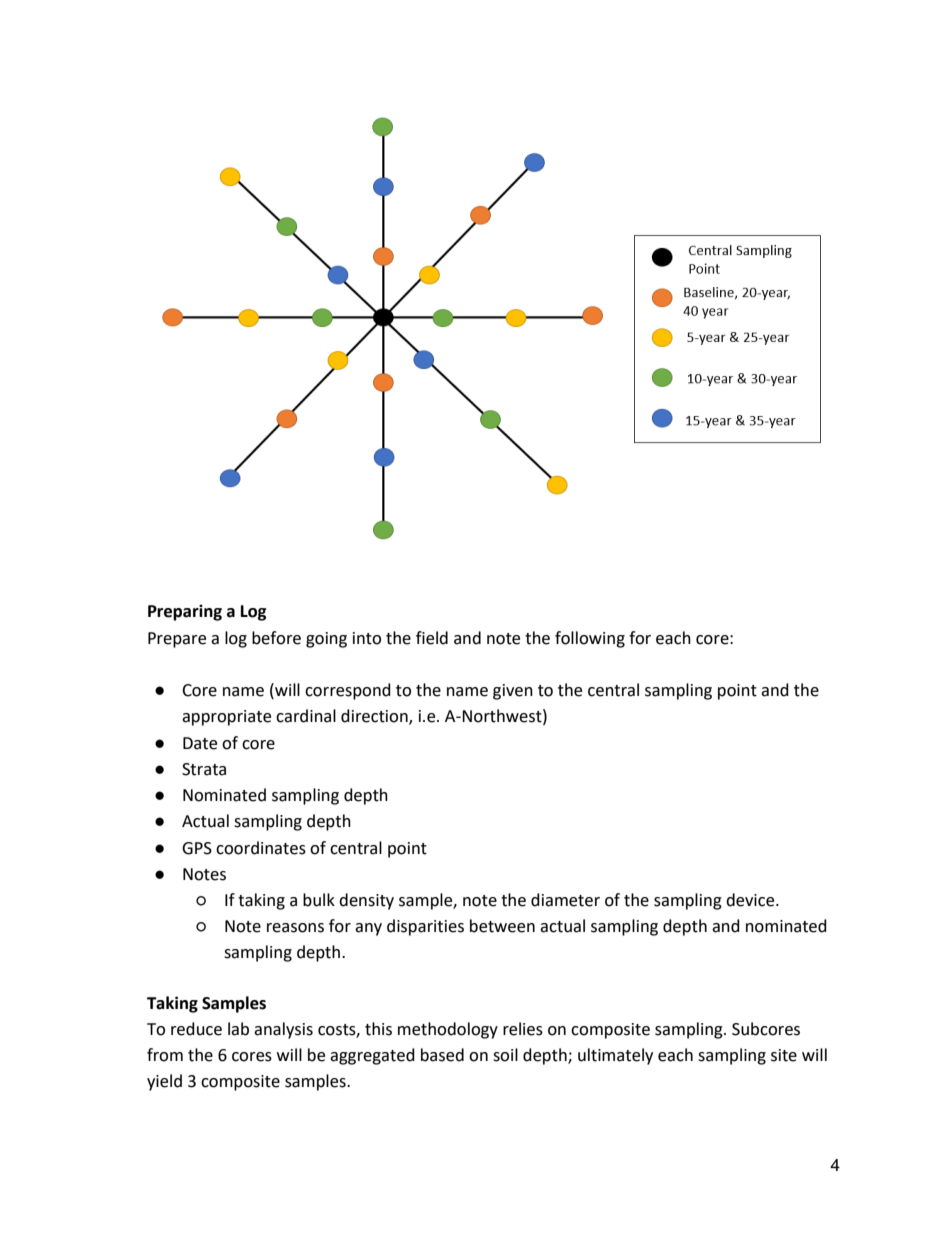  I want to click on given, so click(513, 692).
